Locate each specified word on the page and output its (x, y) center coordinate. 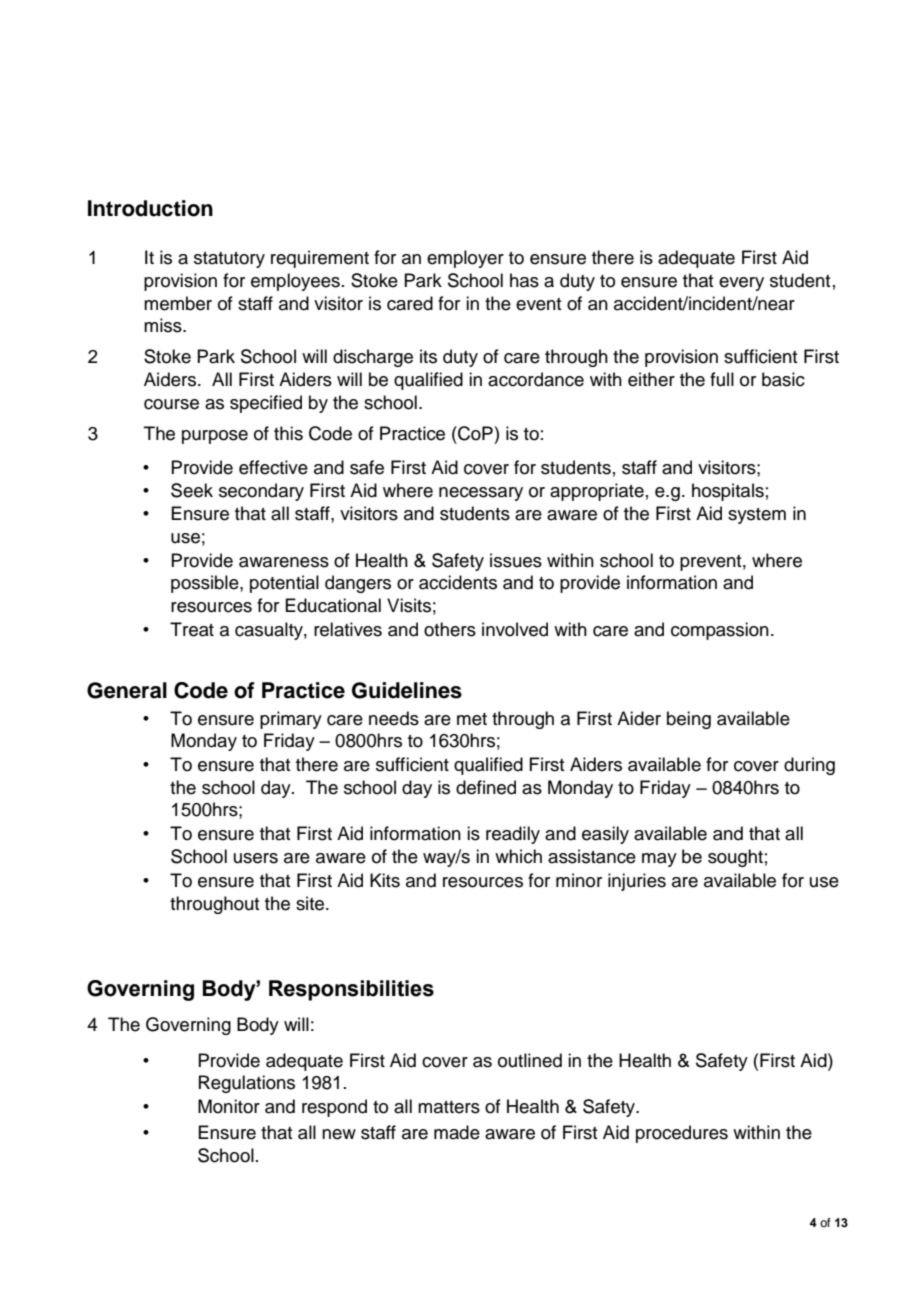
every (741, 284)
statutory (229, 260)
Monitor (229, 1106)
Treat (192, 629)
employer (465, 259)
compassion (720, 631)
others (450, 629)
